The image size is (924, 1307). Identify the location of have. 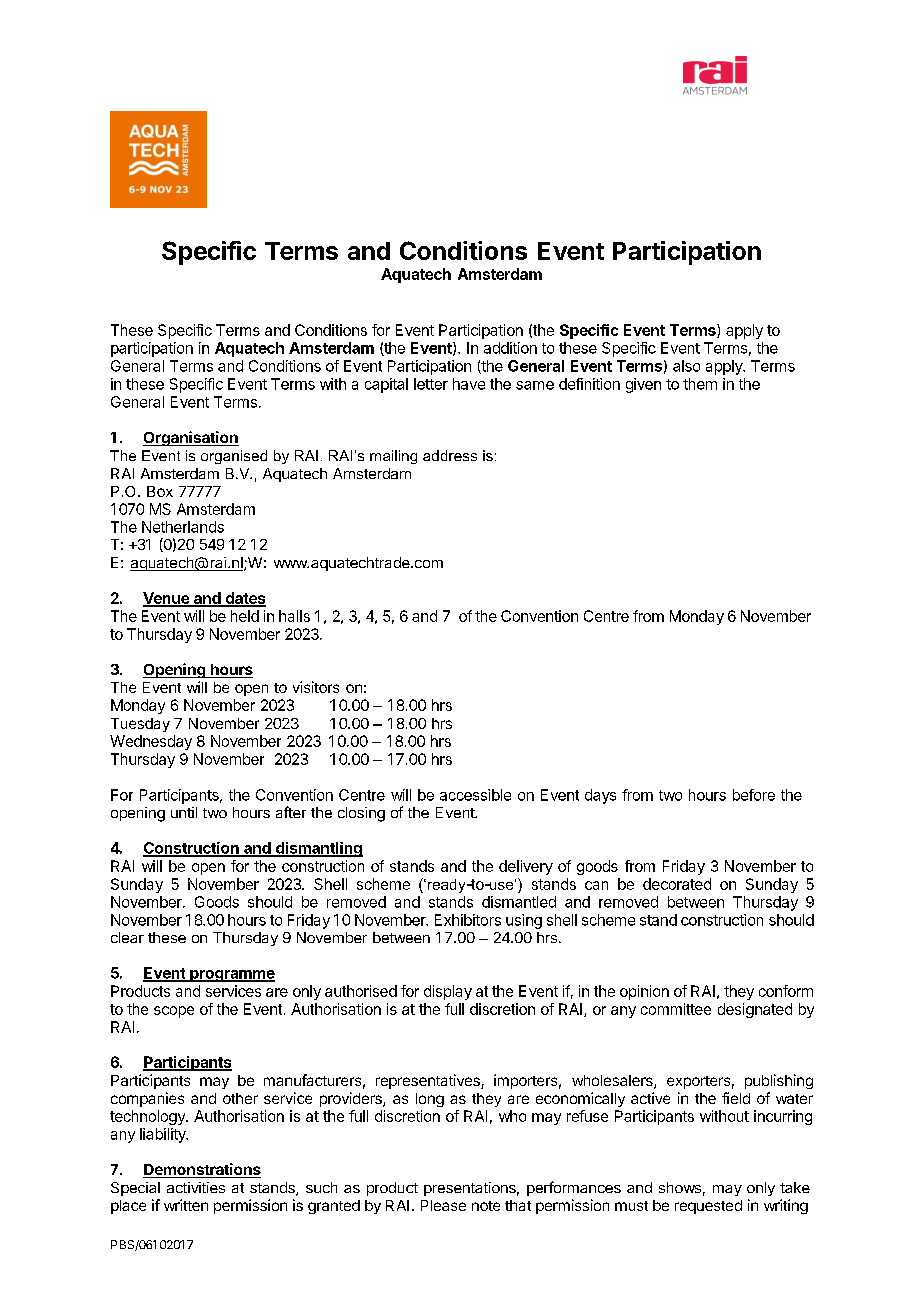
(469, 384).
